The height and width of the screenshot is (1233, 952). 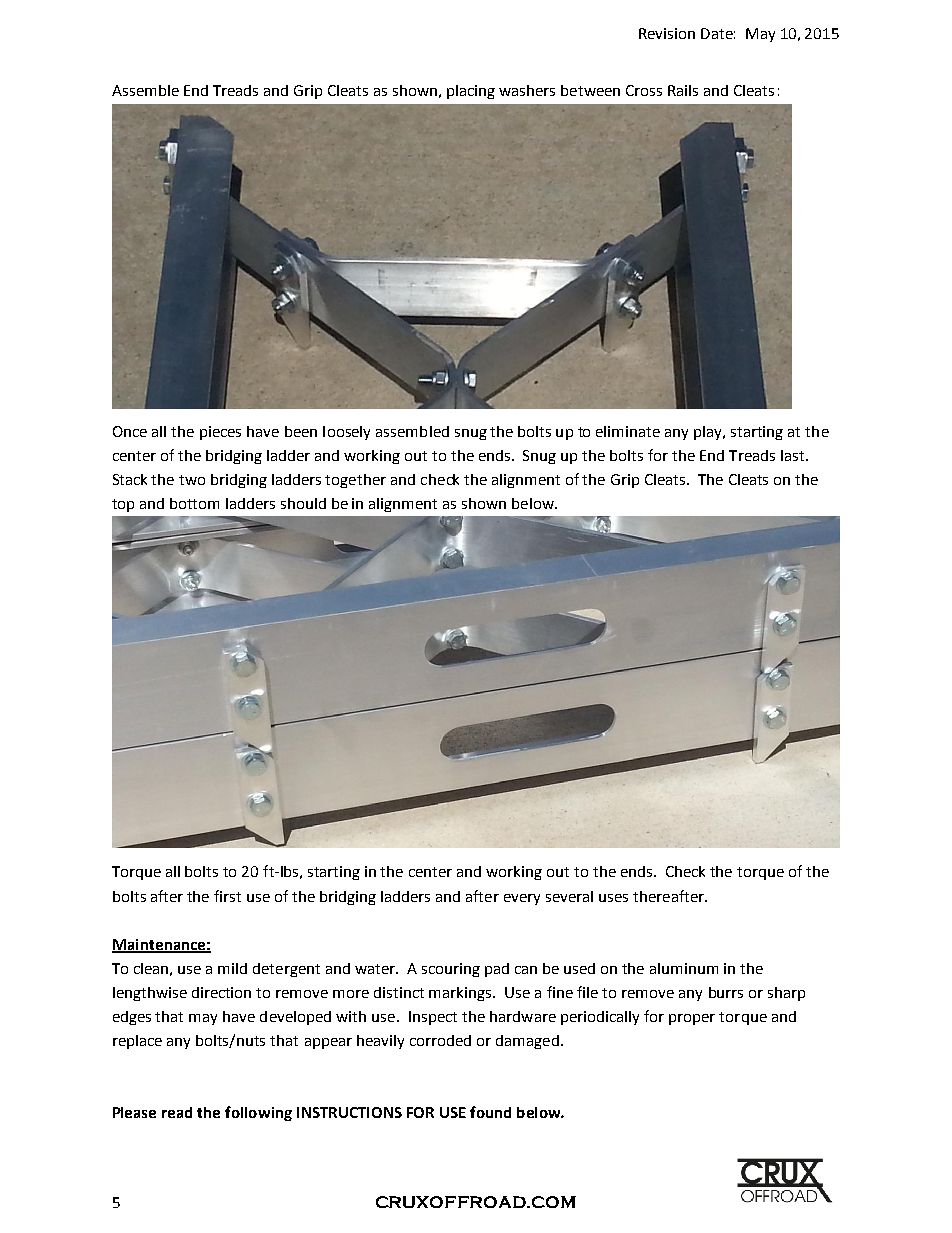 What do you see at coordinates (490, 1112) in the screenshot?
I see `found` at bounding box center [490, 1112].
